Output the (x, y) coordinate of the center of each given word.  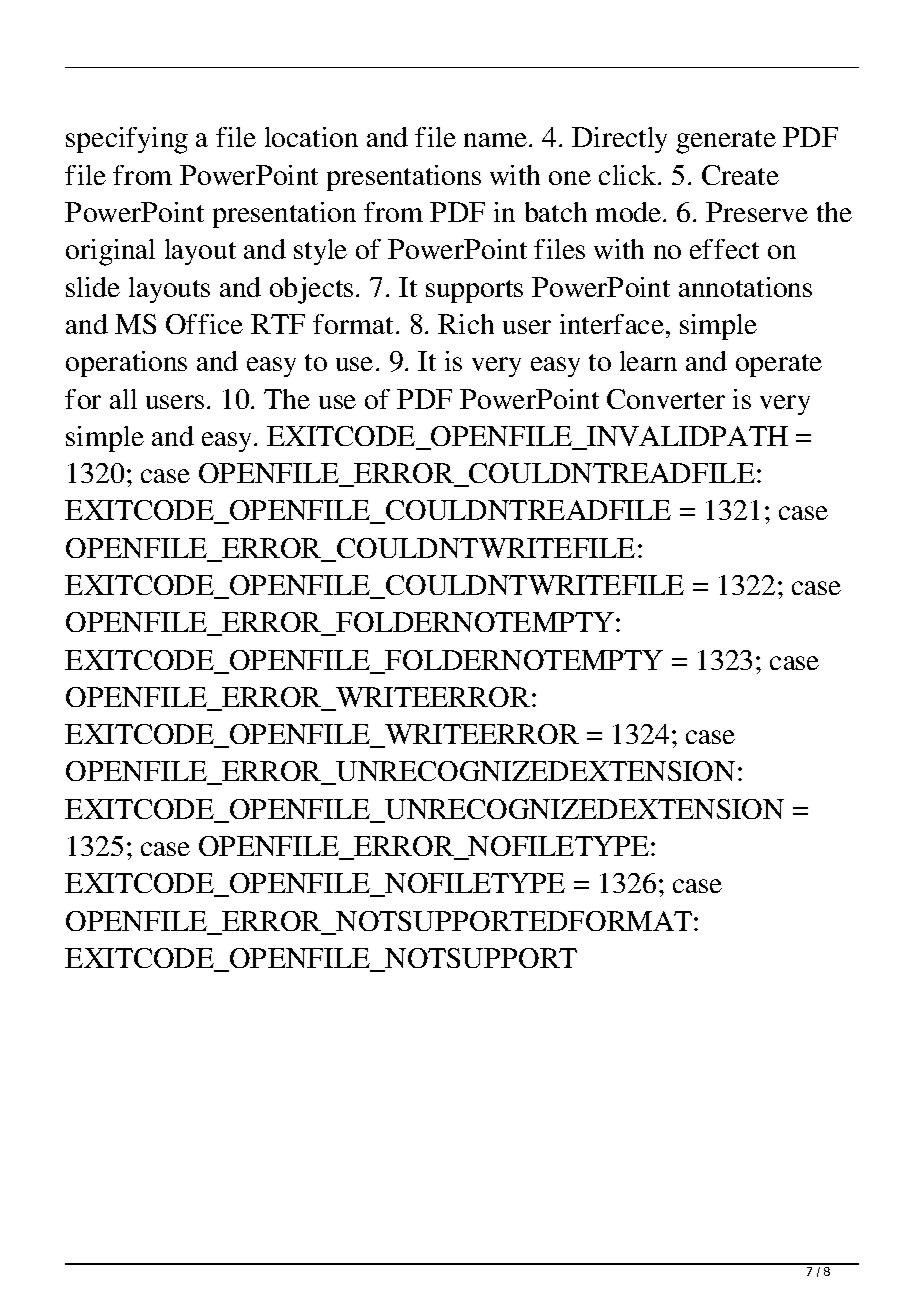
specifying (127, 140)
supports (474, 291)
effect (724, 249)
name (497, 140)
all (123, 399)
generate (726, 142)
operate (779, 365)
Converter (666, 399)
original (110, 252)
